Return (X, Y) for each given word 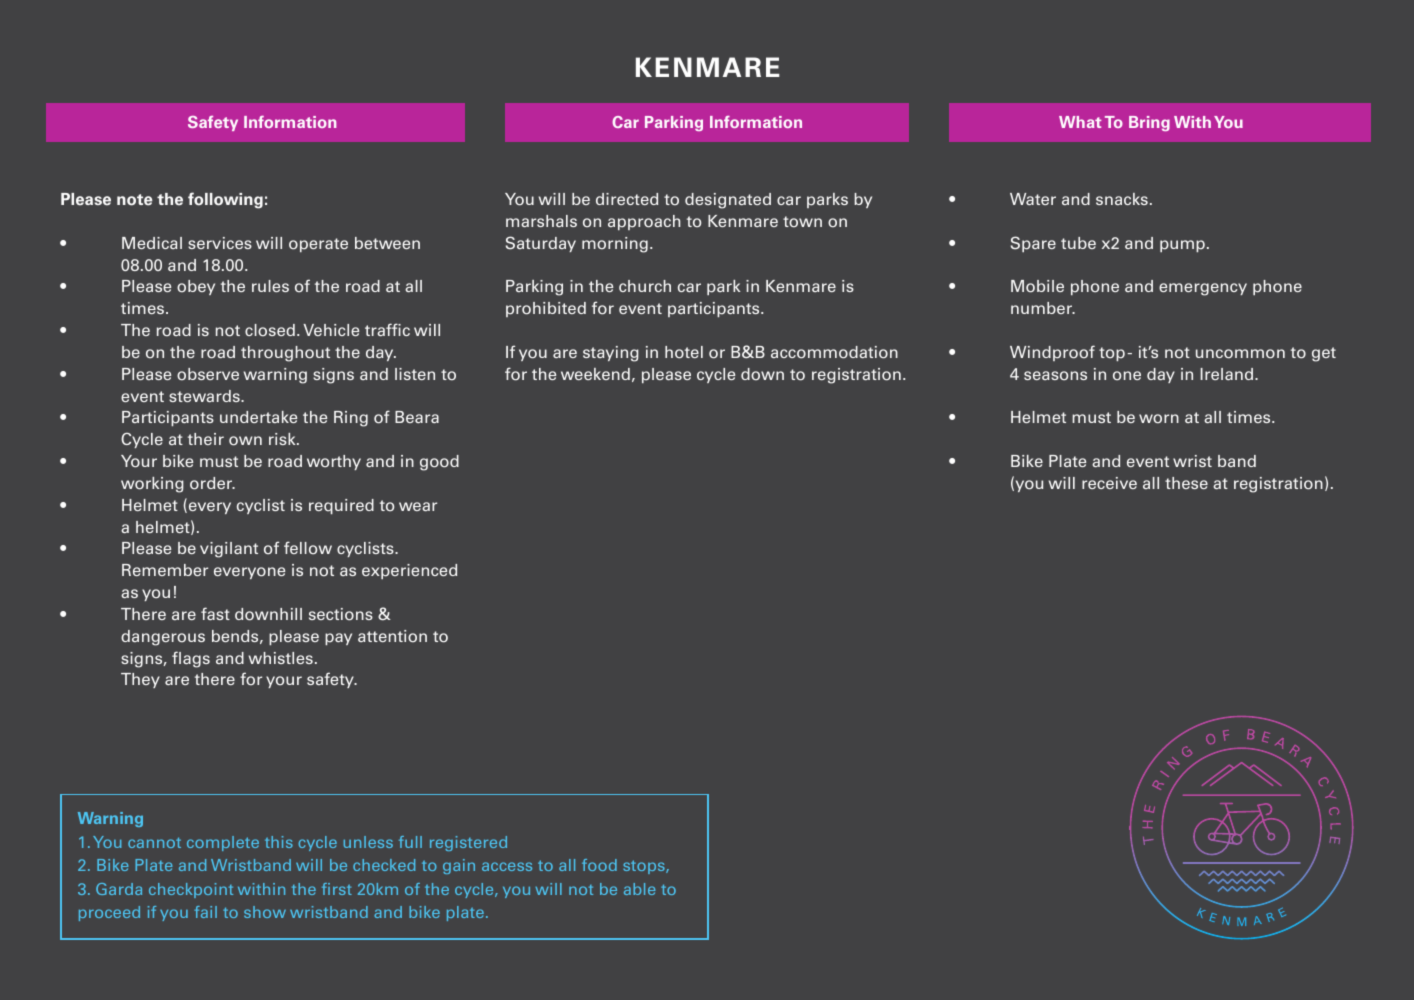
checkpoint (191, 890)
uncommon (1240, 354)
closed (270, 330)
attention (392, 636)
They (140, 680)
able (640, 889)
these (1186, 483)
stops (645, 867)
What (1080, 122)
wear (418, 506)
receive (1109, 483)
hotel (684, 352)
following (225, 200)
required (341, 506)
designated (728, 201)
